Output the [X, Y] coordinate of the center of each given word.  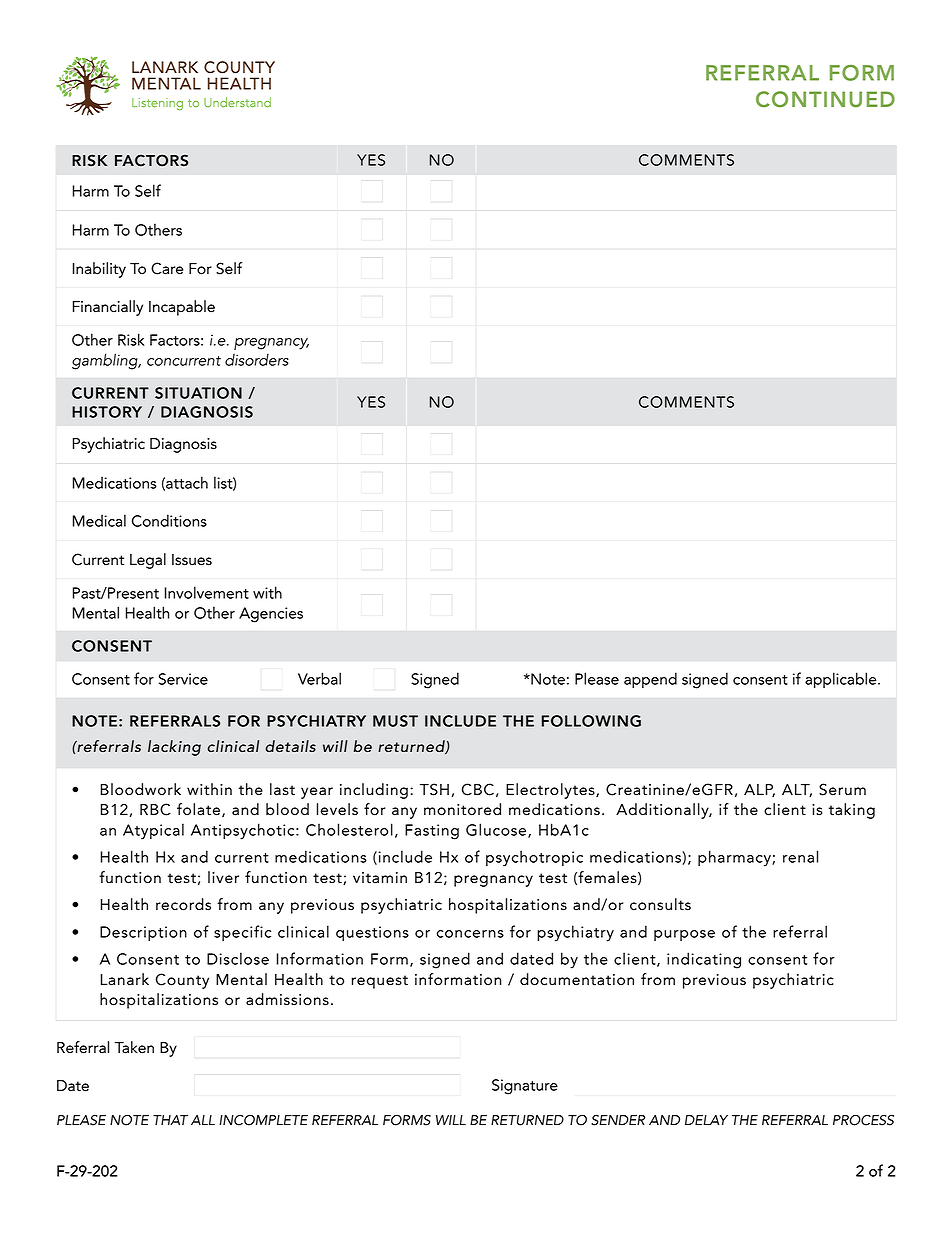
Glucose [497, 830]
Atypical [153, 831]
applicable [842, 680]
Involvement [207, 592]
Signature [525, 1087]
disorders [257, 359]
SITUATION [198, 393]
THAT [170, 1120]
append [650, 680]
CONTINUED [825, 99]
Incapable [182, 308]
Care [167, 268]
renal [800, 856]
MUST [395, 721]
